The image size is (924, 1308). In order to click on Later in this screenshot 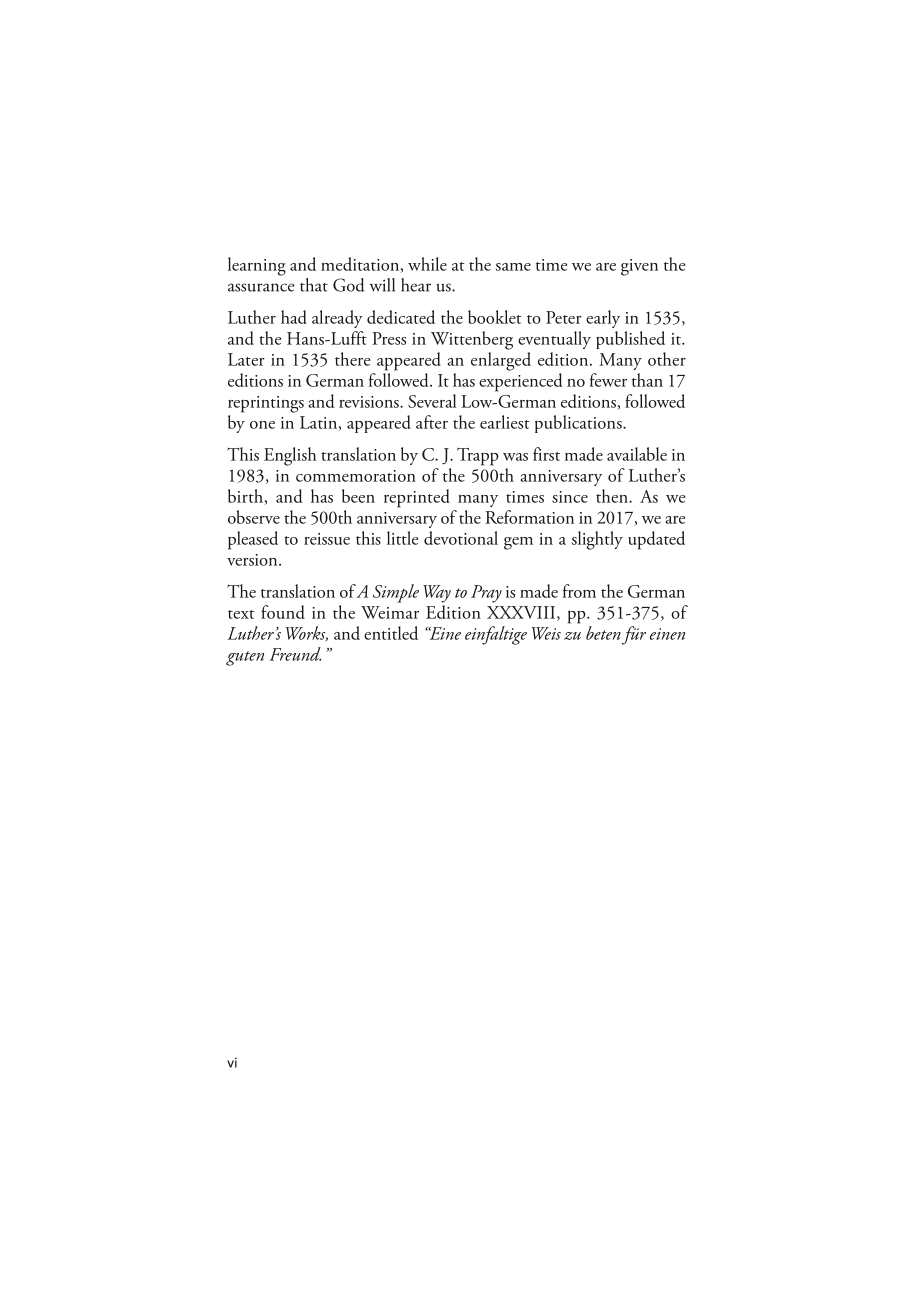, I will do `click(246, 359)`.
